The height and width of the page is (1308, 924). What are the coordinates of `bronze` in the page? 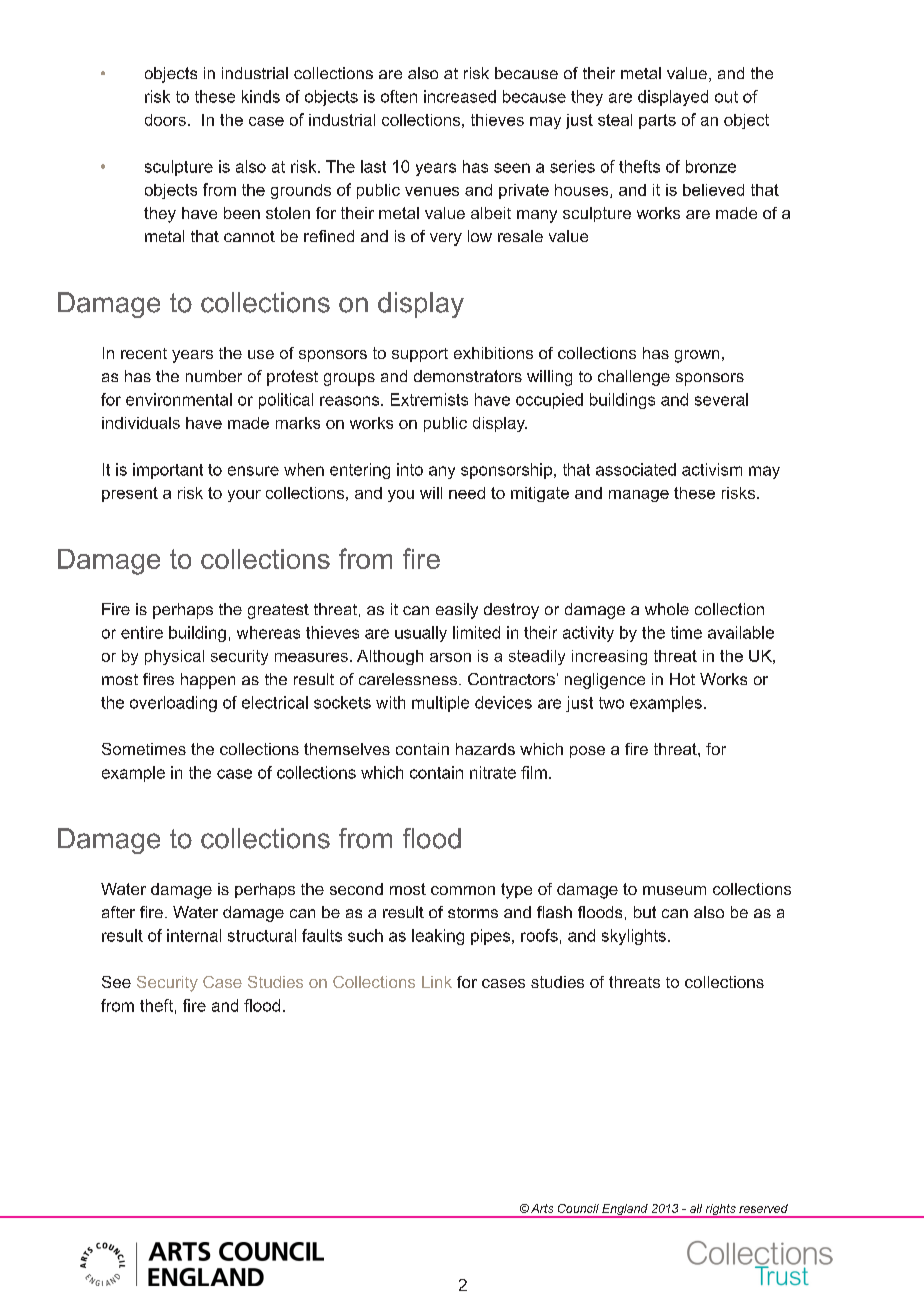 It's located at (711, 166).
